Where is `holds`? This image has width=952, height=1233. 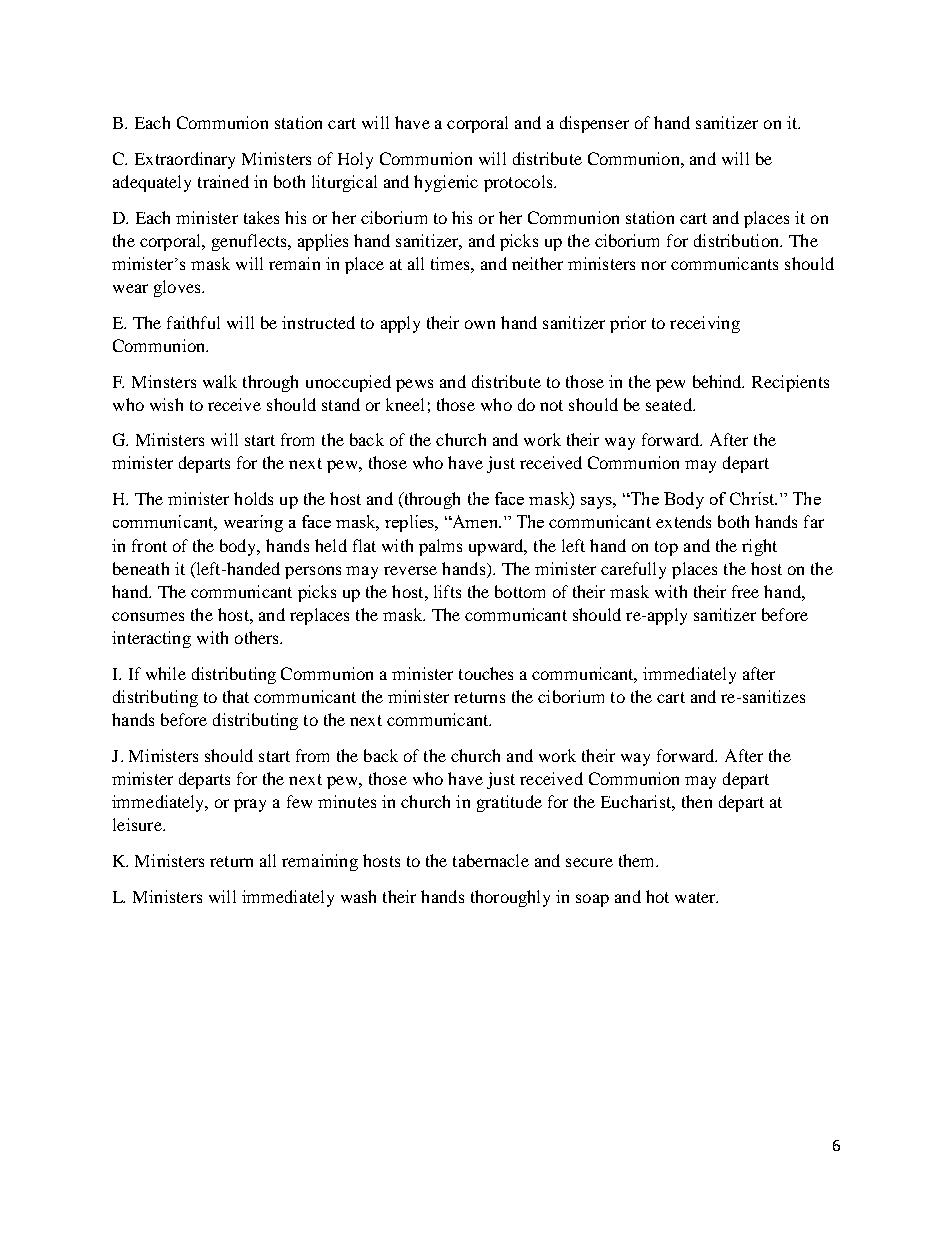 holds is located at coordinates (253, 498).
